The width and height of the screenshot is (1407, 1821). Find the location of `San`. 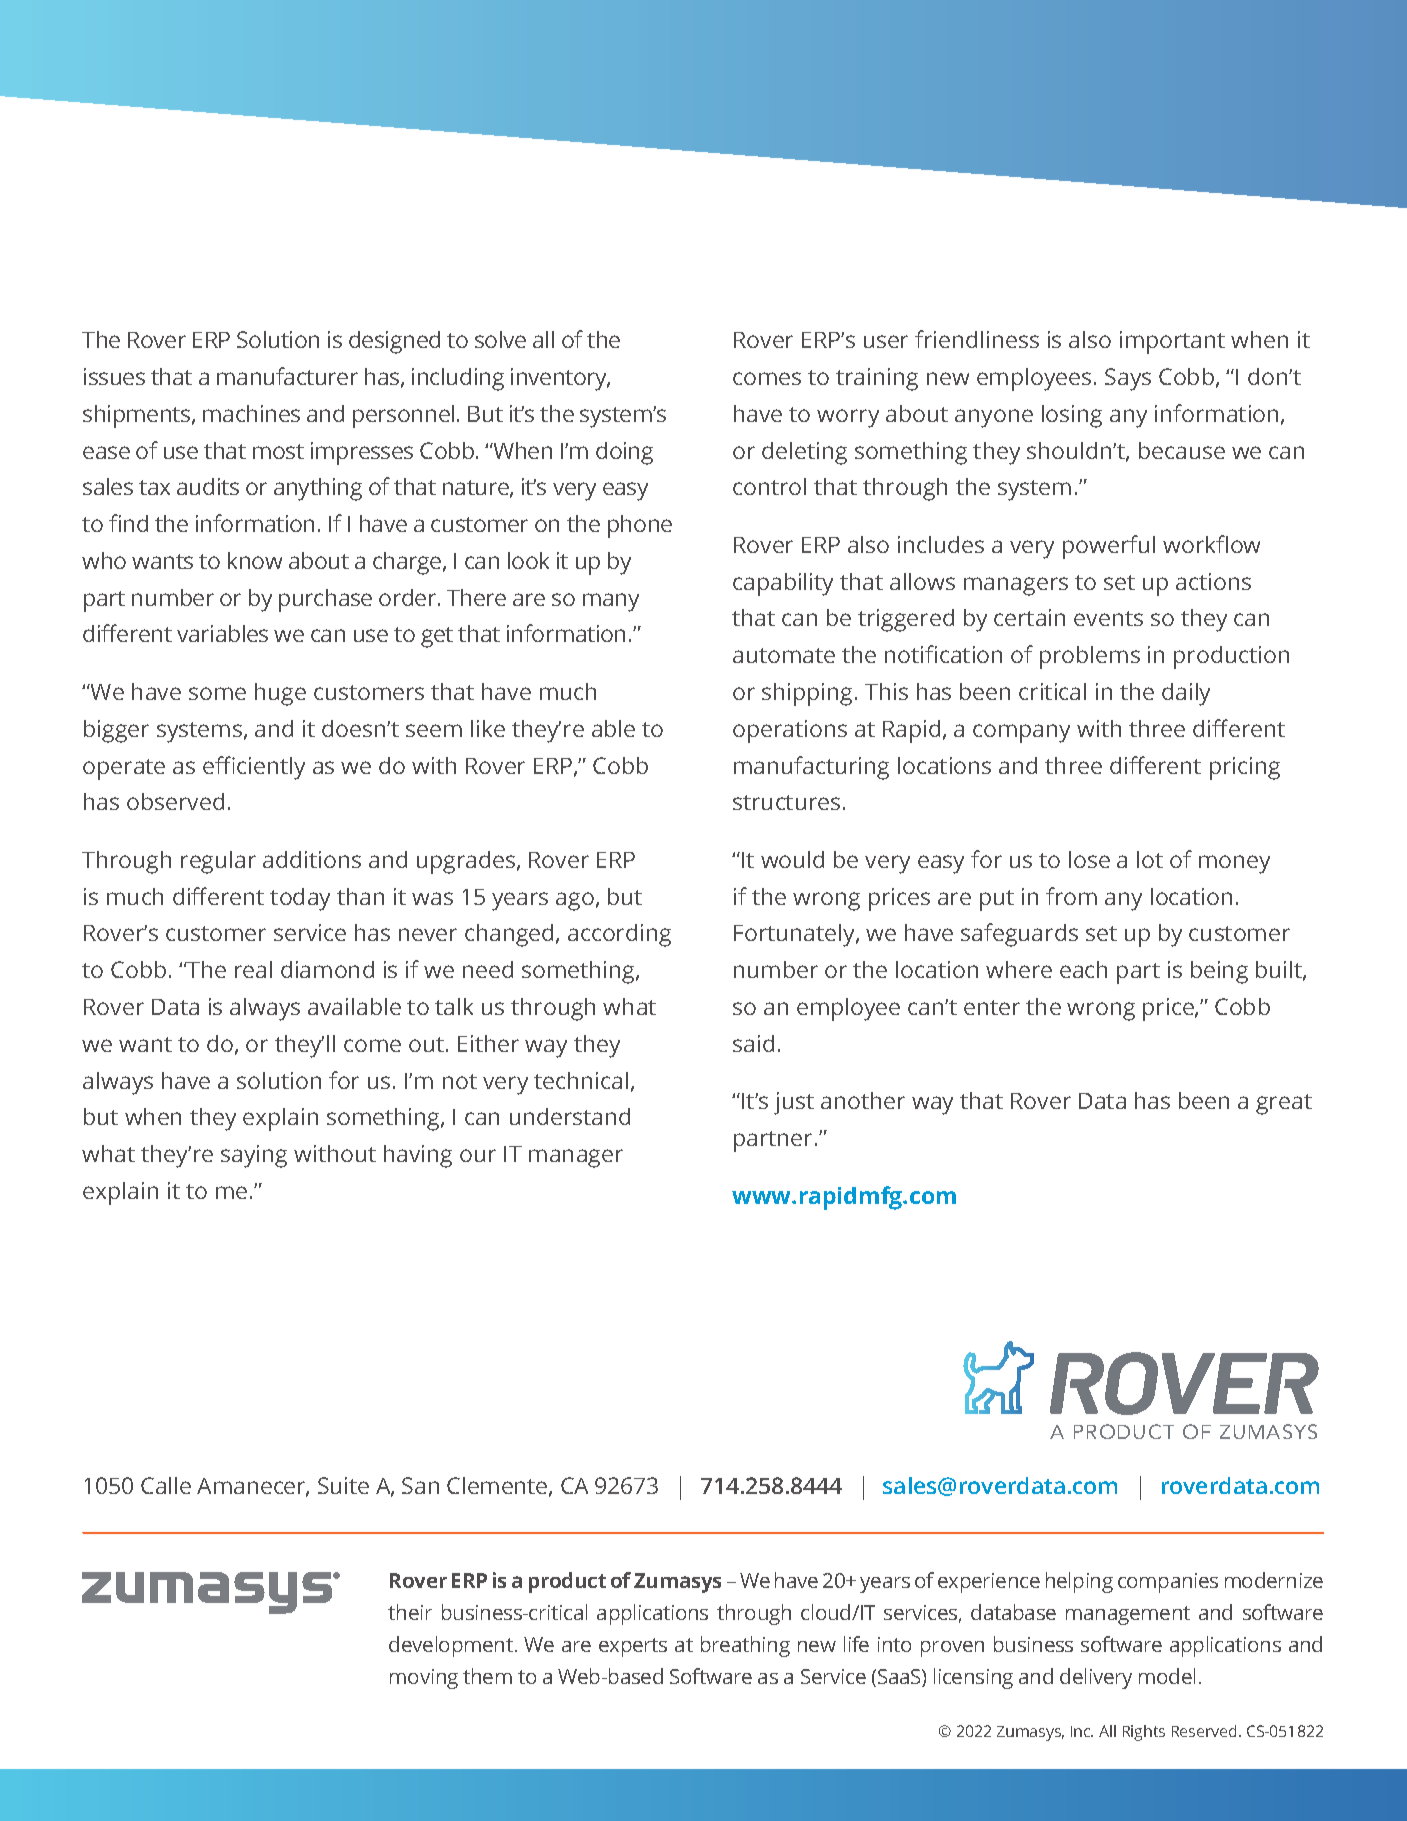

San is located at coordinates (420, 1485).
